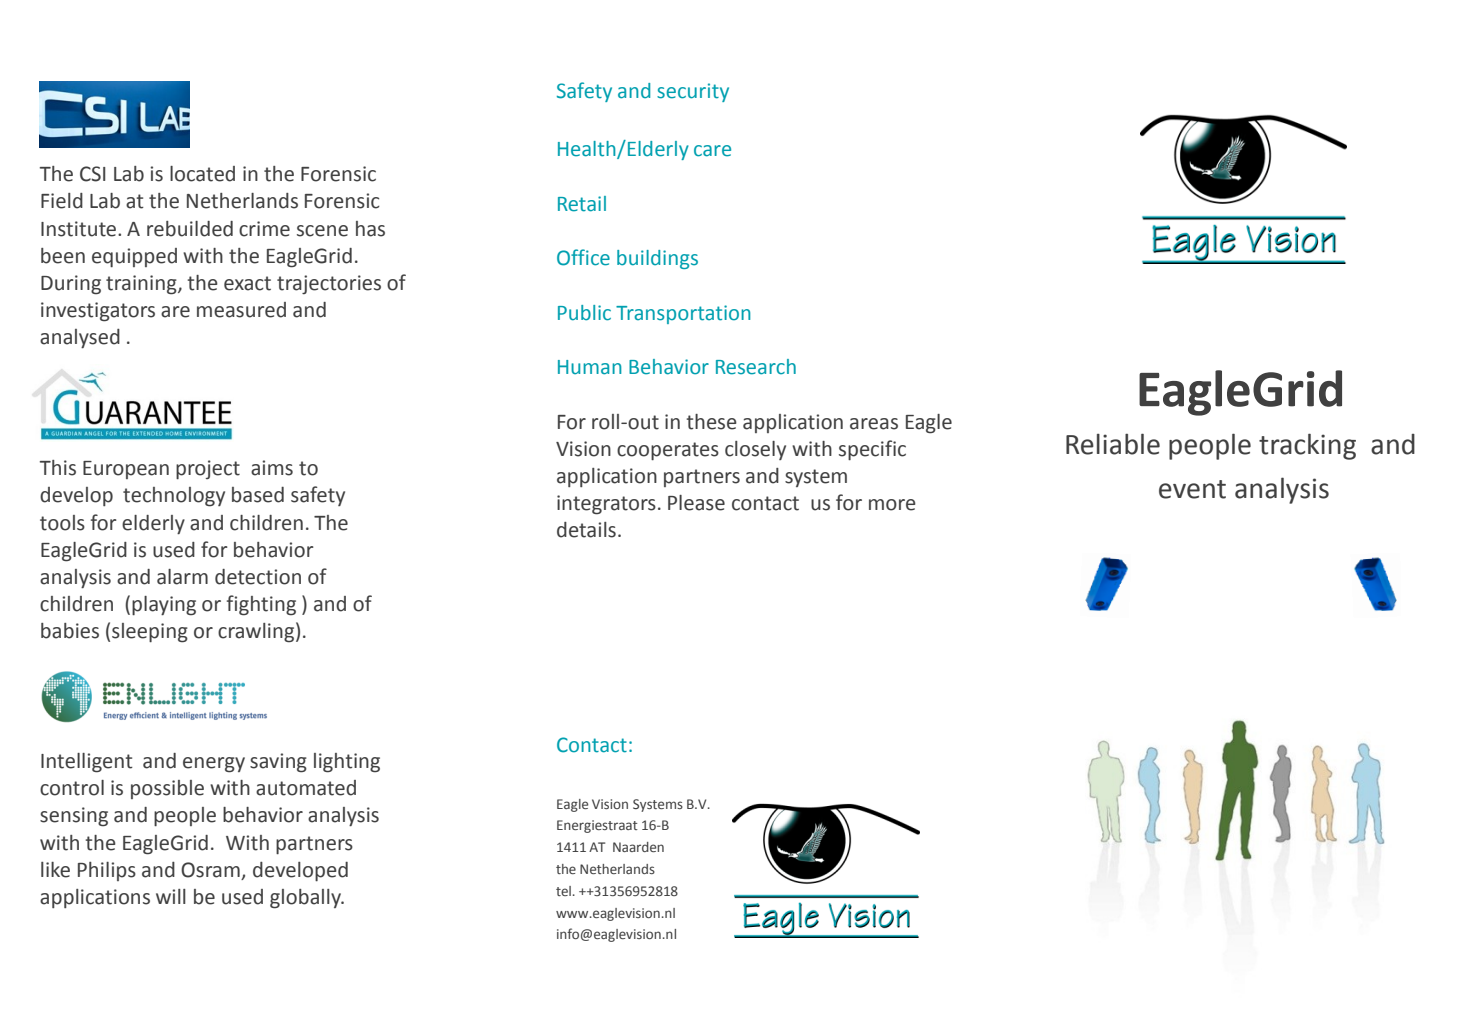 The width and height of the document is (1474, 1020). Describe the element at coordinates (892, 505) in the document. I see `more` at that location.
